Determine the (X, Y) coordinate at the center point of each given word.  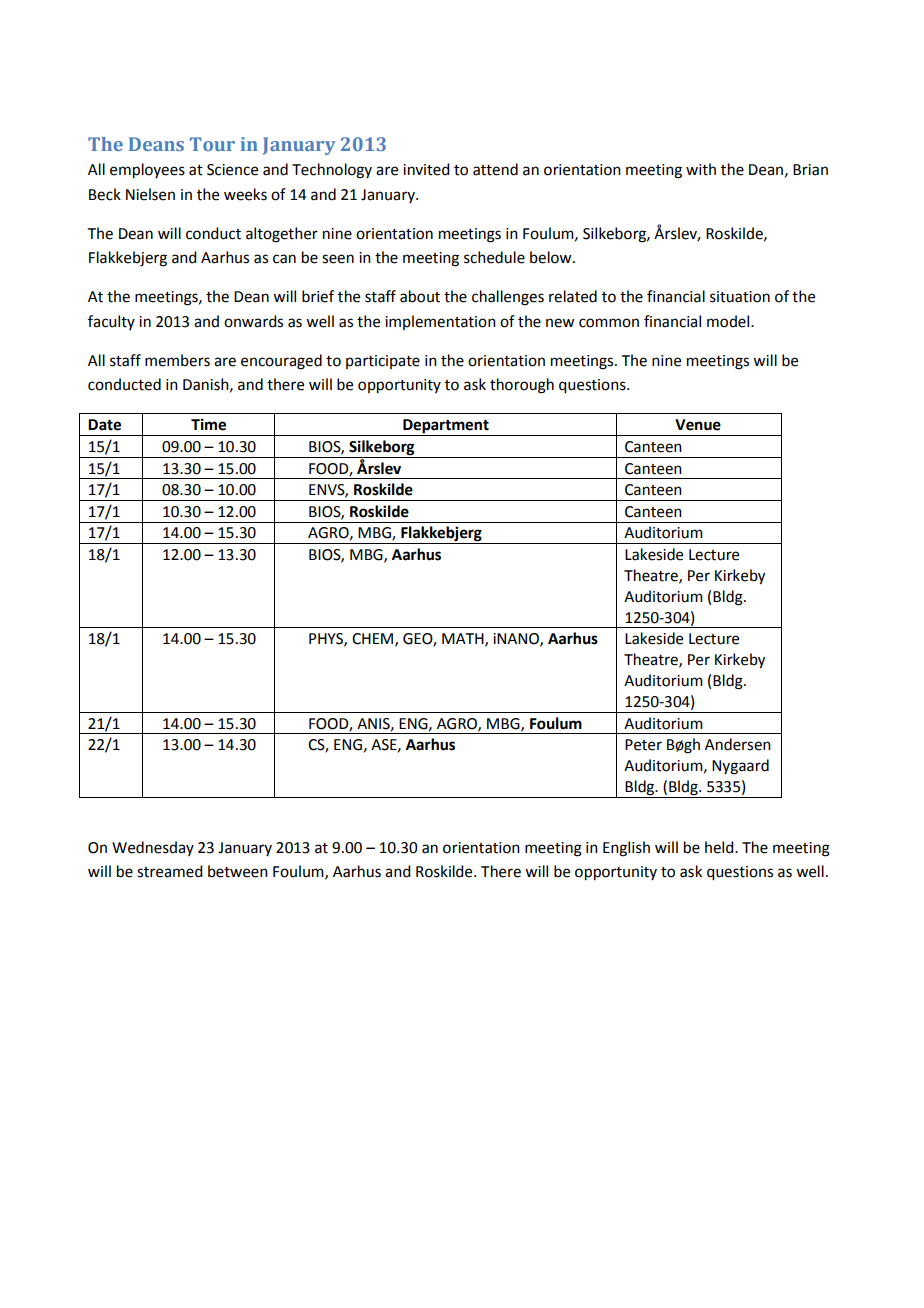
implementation (440, 322)
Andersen (738, 744)
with (701, 169)
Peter (643, 745)
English (626, 849)
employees (147, 171)
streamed (169, 871)
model (729, 321)
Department (446, 427)
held (720, 847)
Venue (698, 425)
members (177, 360)
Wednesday (153, 848)
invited (426, 169)
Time (208, 424)
